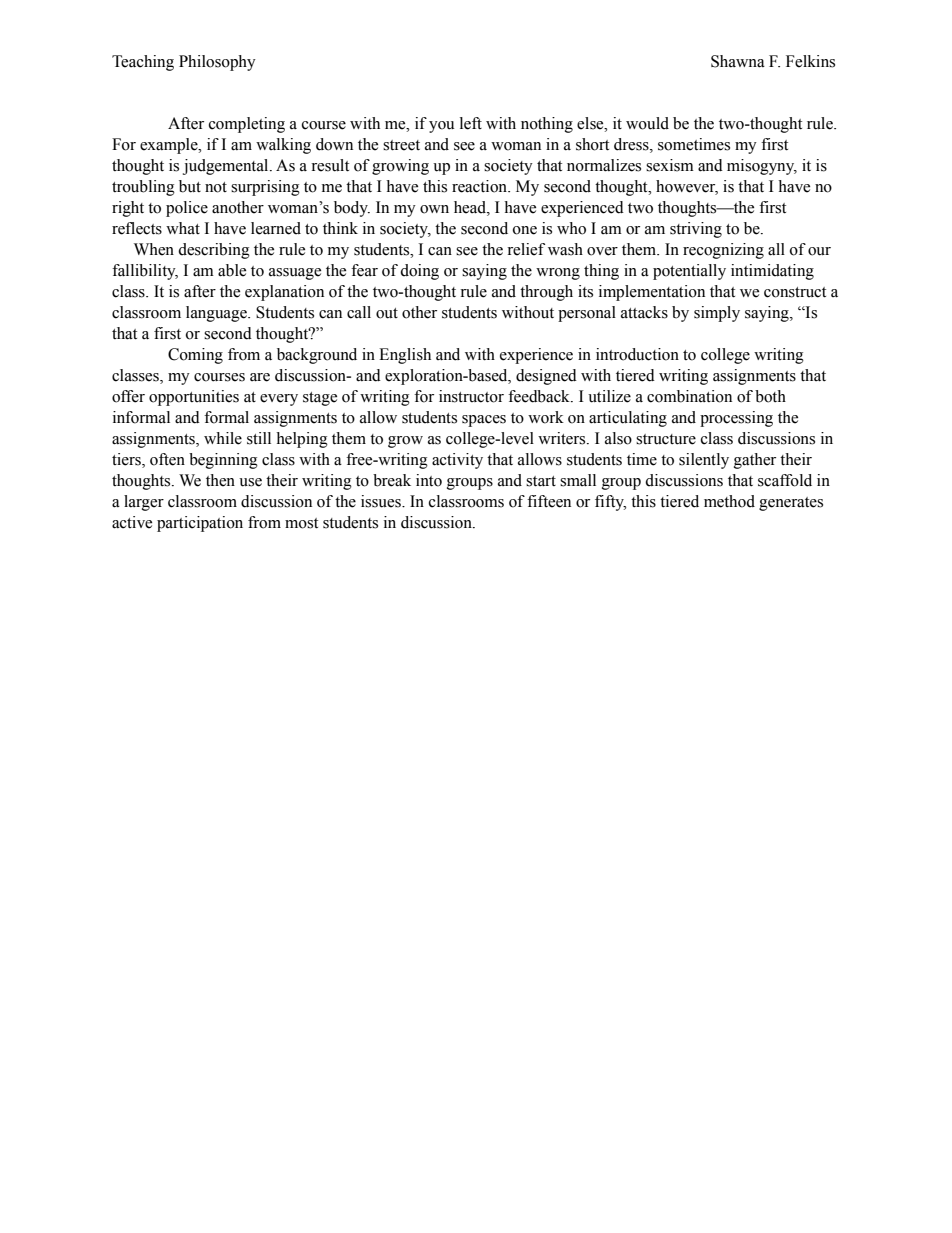  I want to click on English, so click(405, 356).
